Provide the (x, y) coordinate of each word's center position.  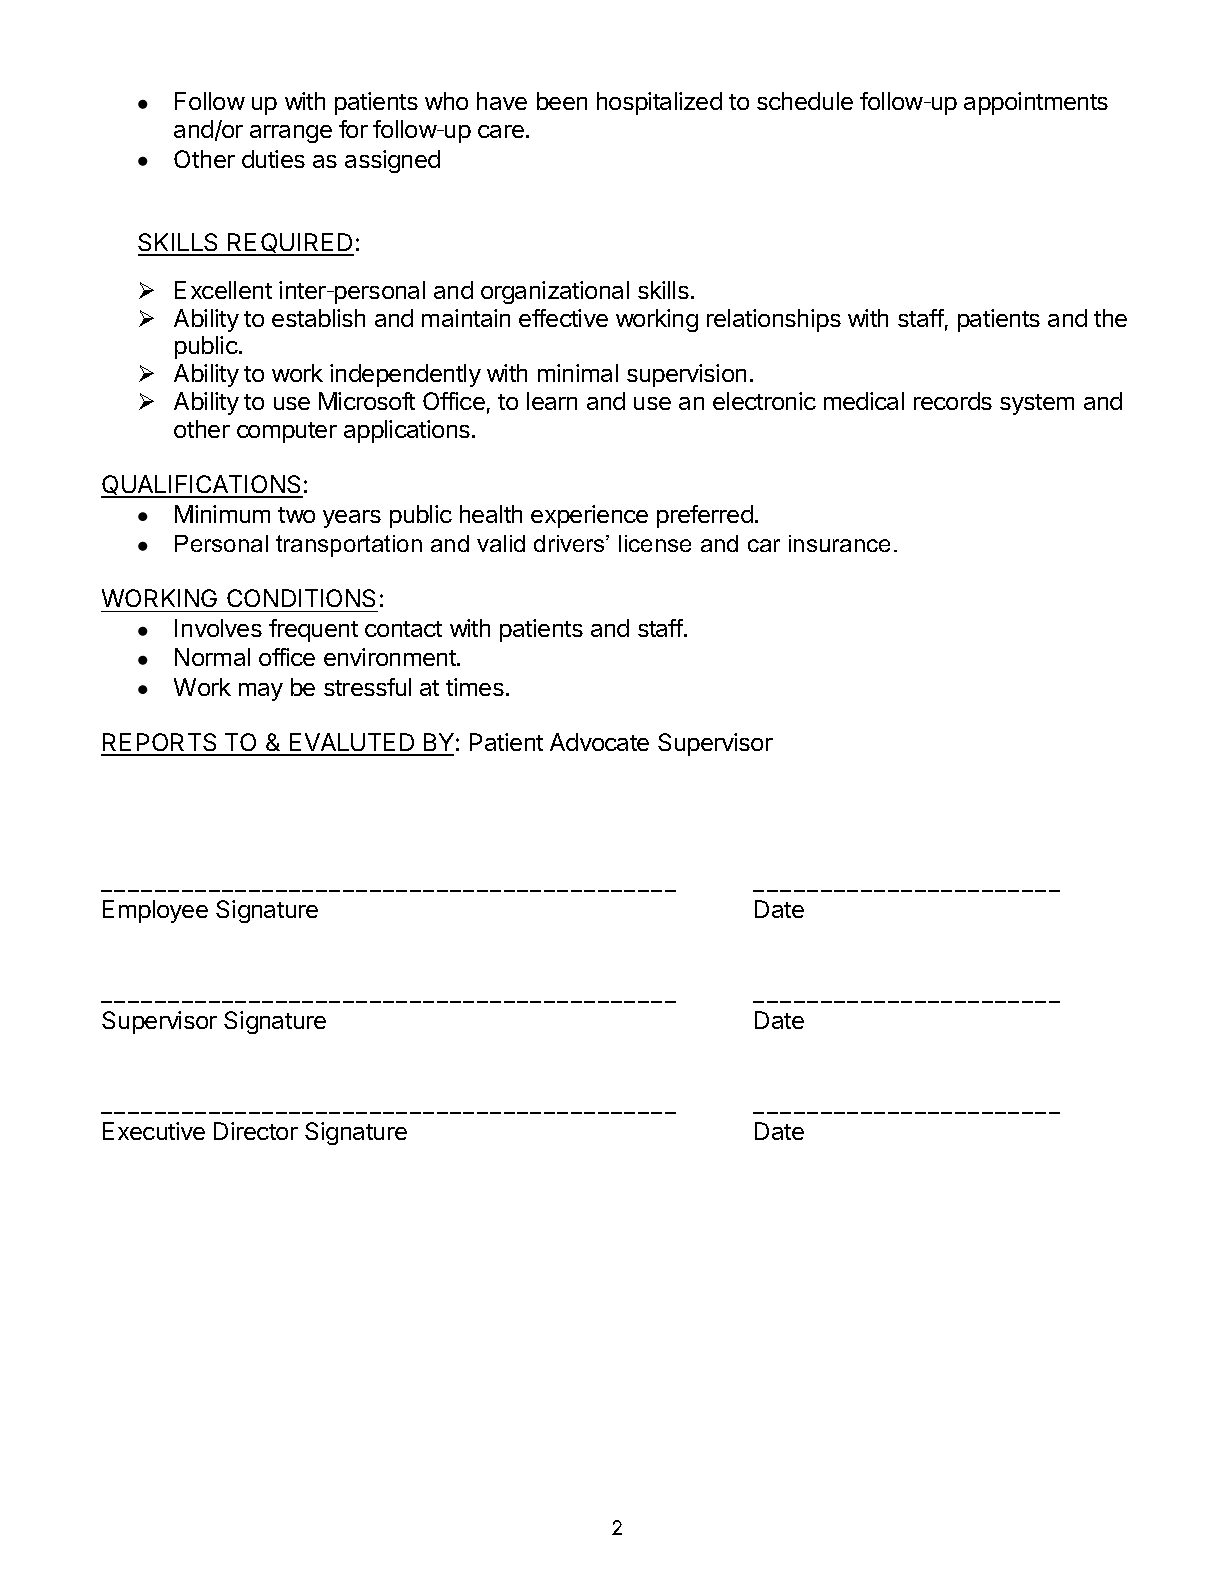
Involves (218, 628)
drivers (570, 543)
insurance (839, 543)
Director (256, 1131)
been (562, 101)
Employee (155, 911)
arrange (291, 134)
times (475, 687)
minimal (578, 373)
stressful (367, 687)
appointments (1036, 103)
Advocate (599, 742)
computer (287, 432)
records (953, 401)
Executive (154, 1131)
